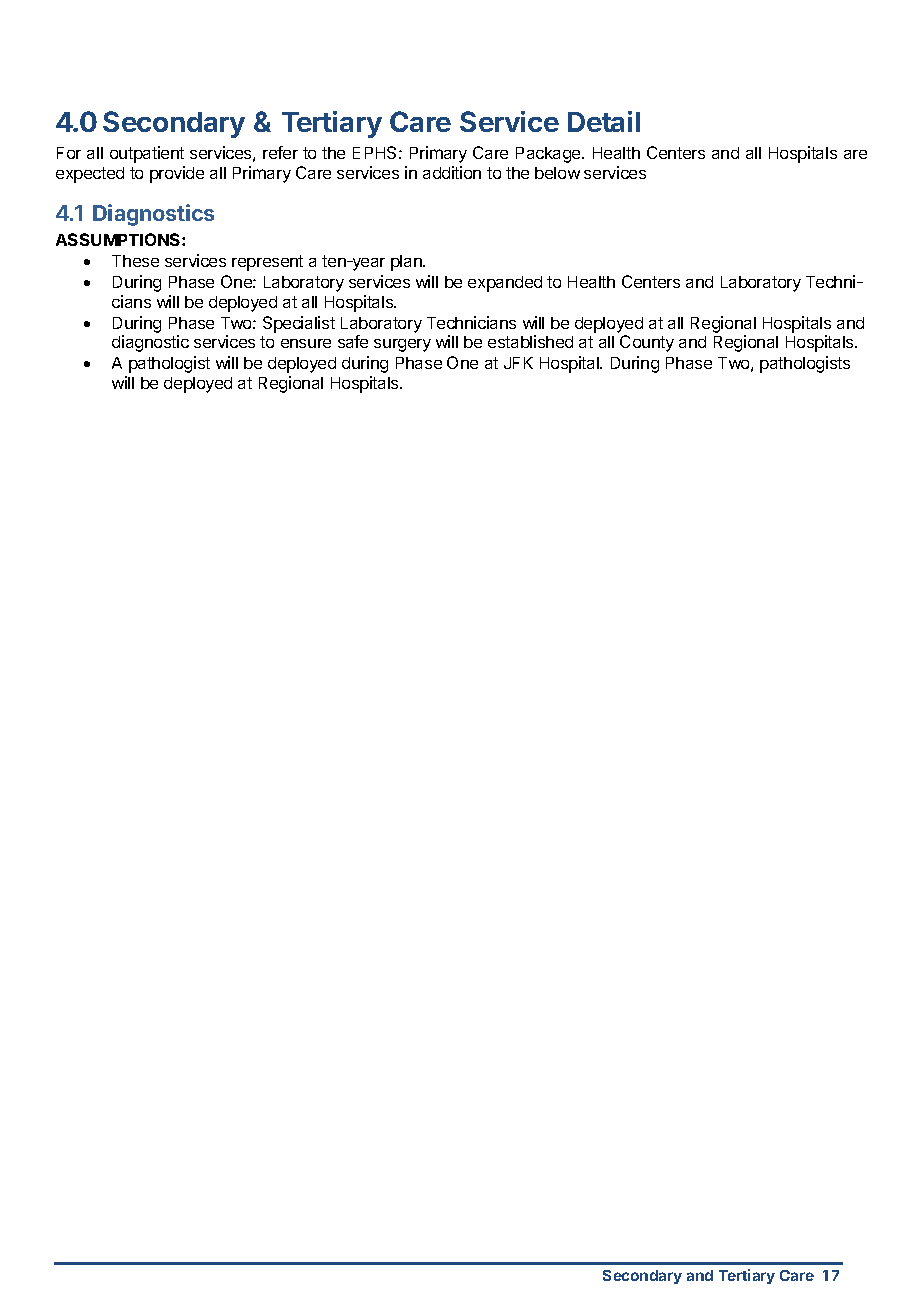  Describe the element at coordinates (518, 363) in the screenshot. I see `JFK` at that location.
